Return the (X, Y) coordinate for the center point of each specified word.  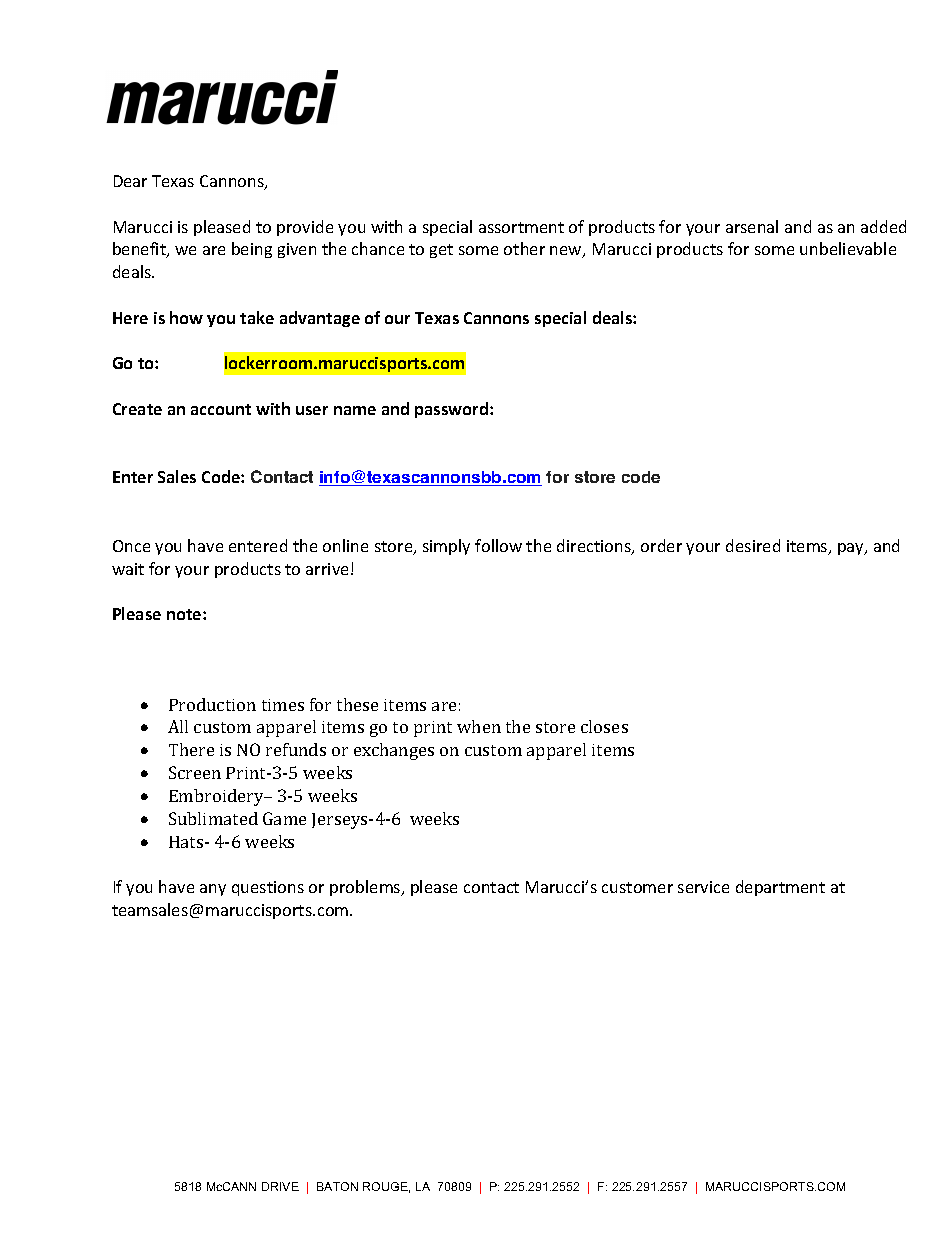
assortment (521, 227)
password (453, 410)
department (780, 888)
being (252, 250)
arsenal (752, 226)
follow (498, 545)
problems (366, 888)
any (213, 890)
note (185, 614)
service (703, 887)
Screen (195, 772)
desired (753, 545)
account (221, 409)
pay (852, 549)
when (479, 726)
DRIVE (280, 1186)
